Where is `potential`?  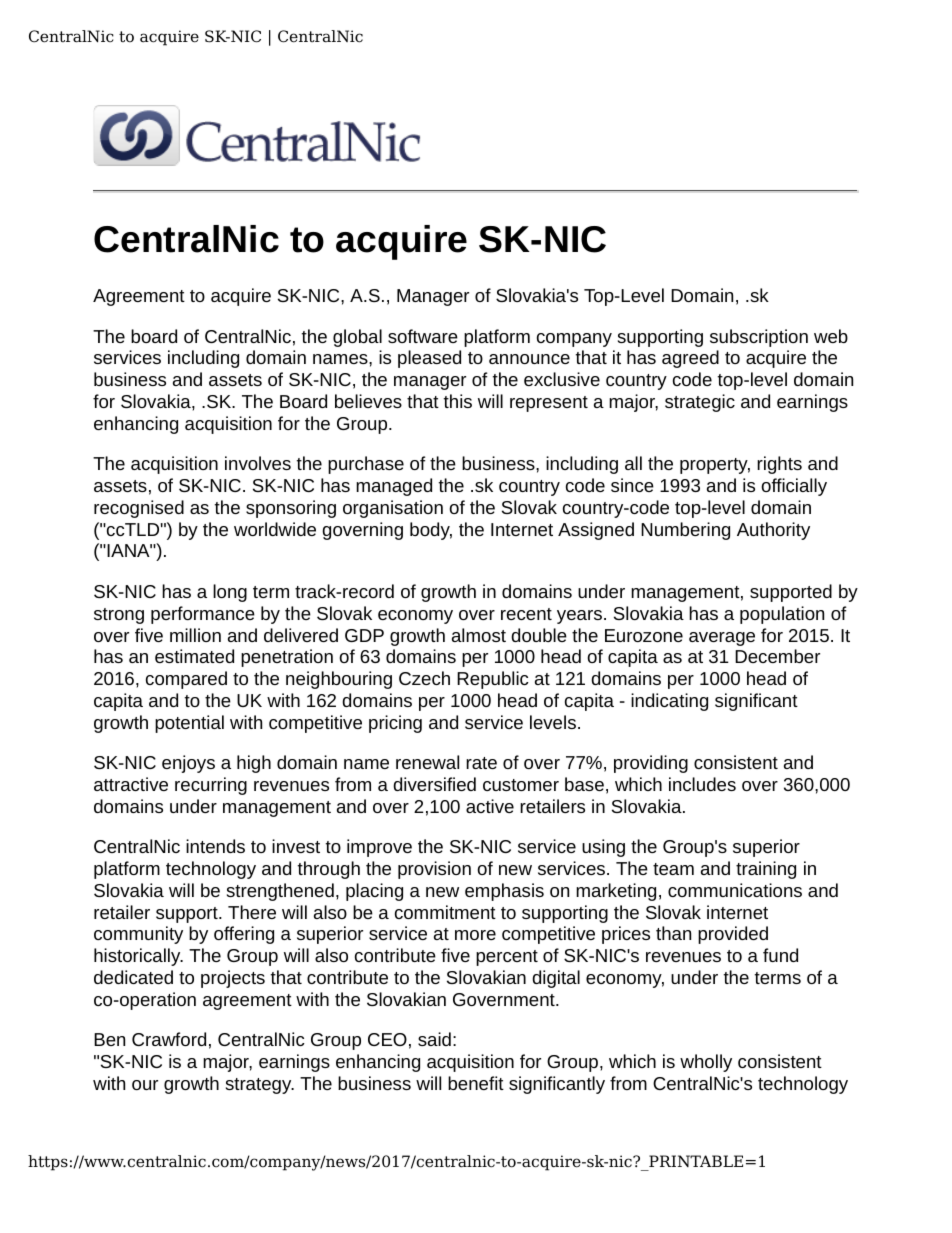 potential is located at coordinates (189, 724).
